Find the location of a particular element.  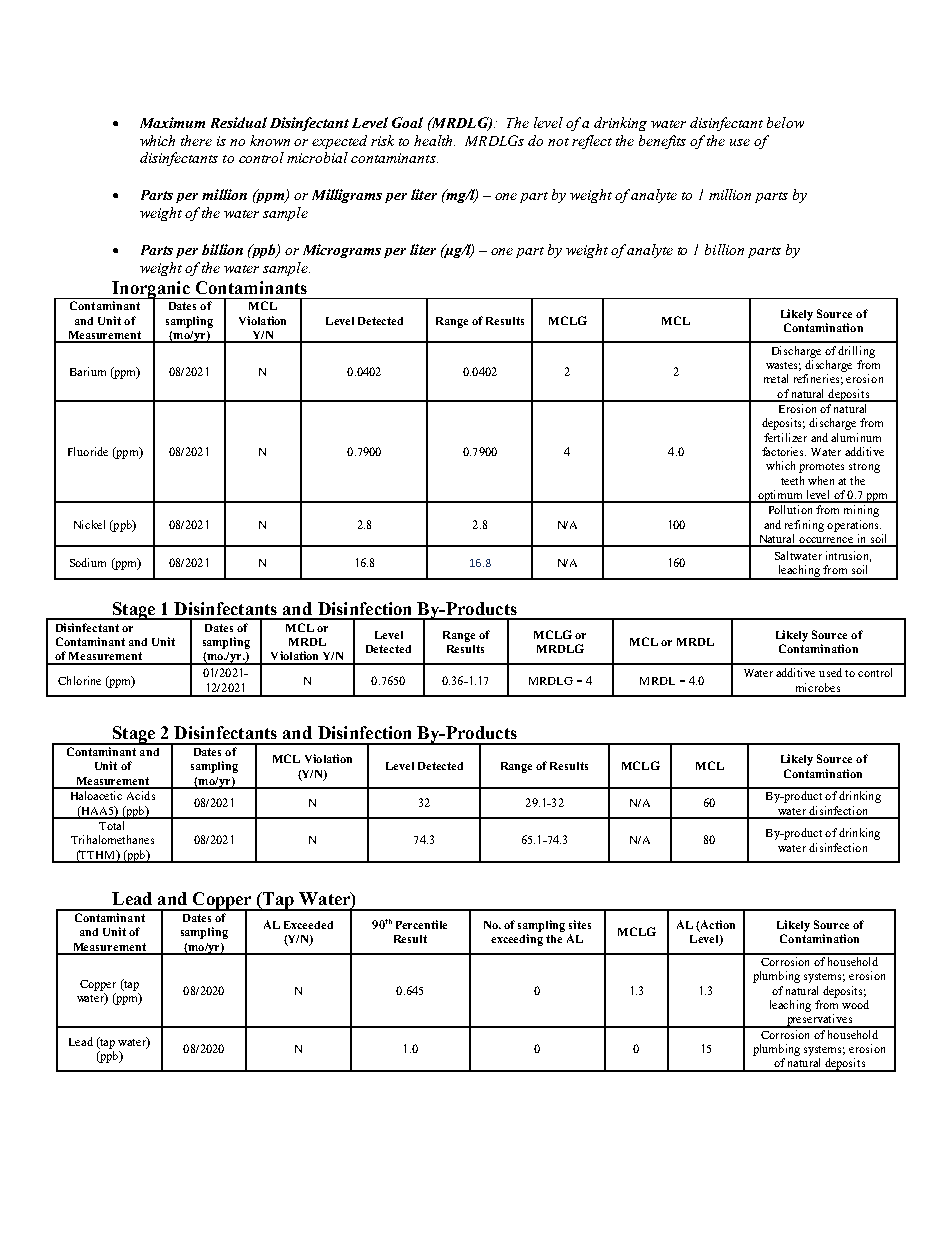

there is located at coordinates (196, 140).
